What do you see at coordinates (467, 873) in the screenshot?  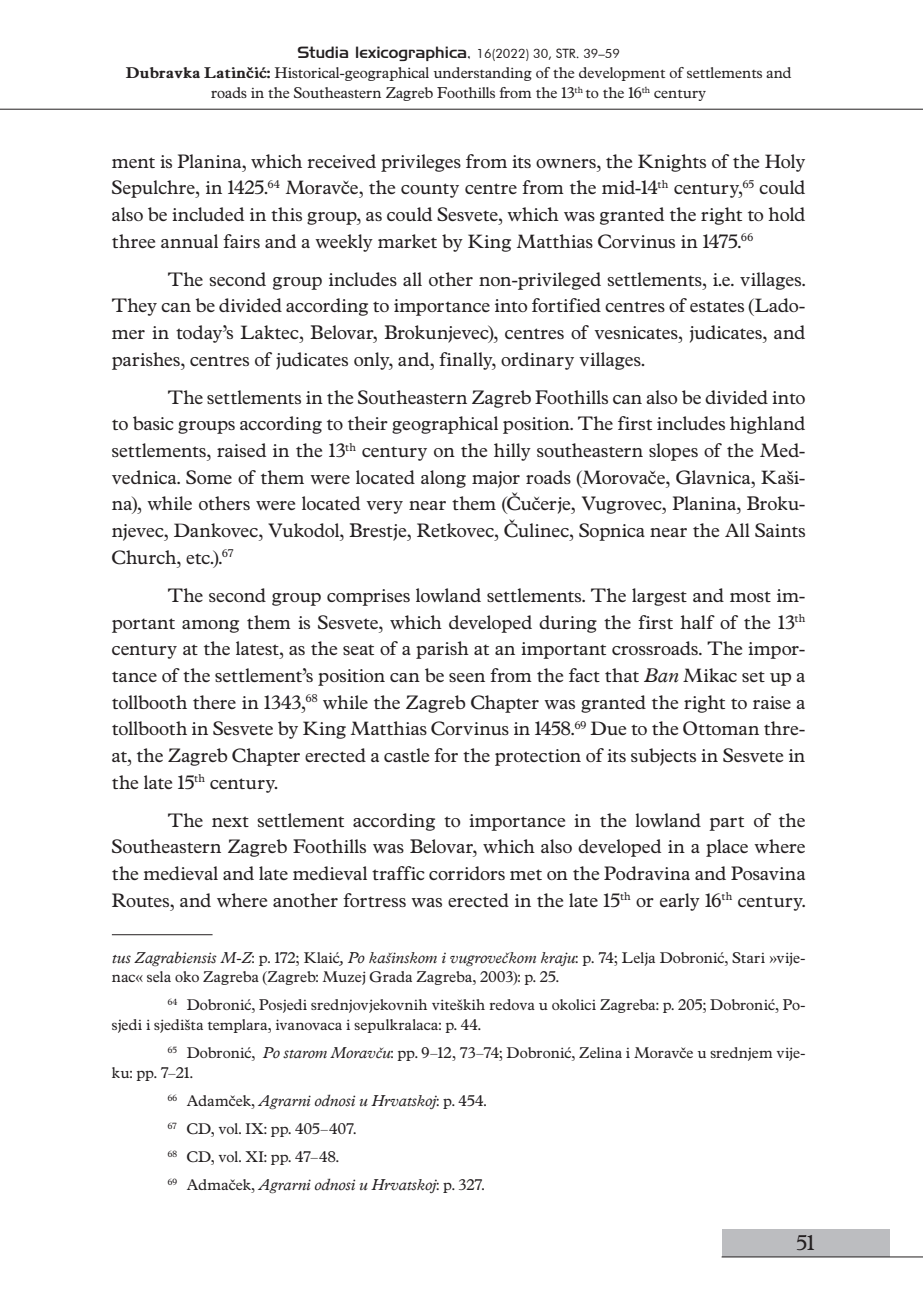 I see `corridors` at bounding box center [467, 873].
